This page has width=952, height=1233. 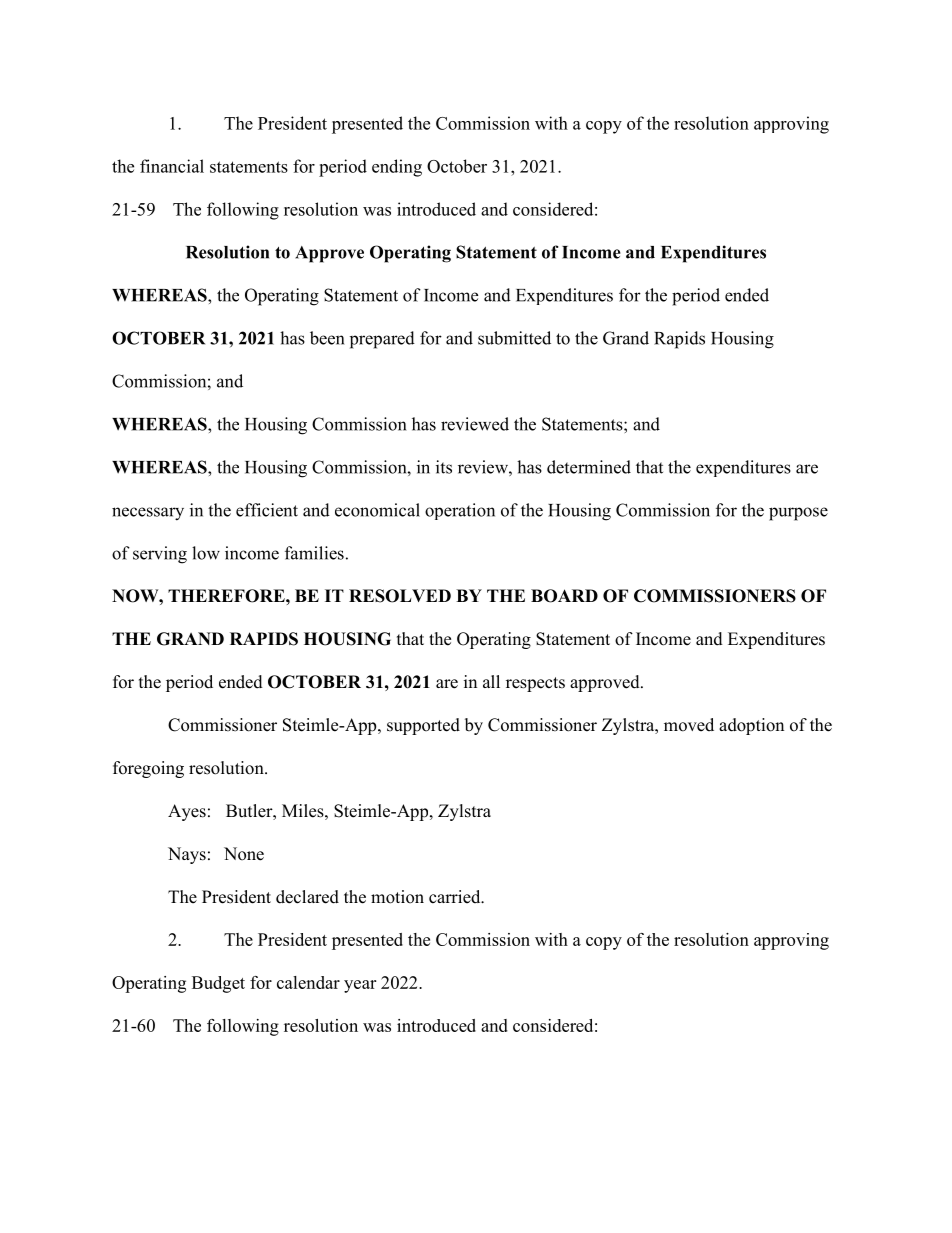 I want to click on submitted, so click(x=514, y=338).
